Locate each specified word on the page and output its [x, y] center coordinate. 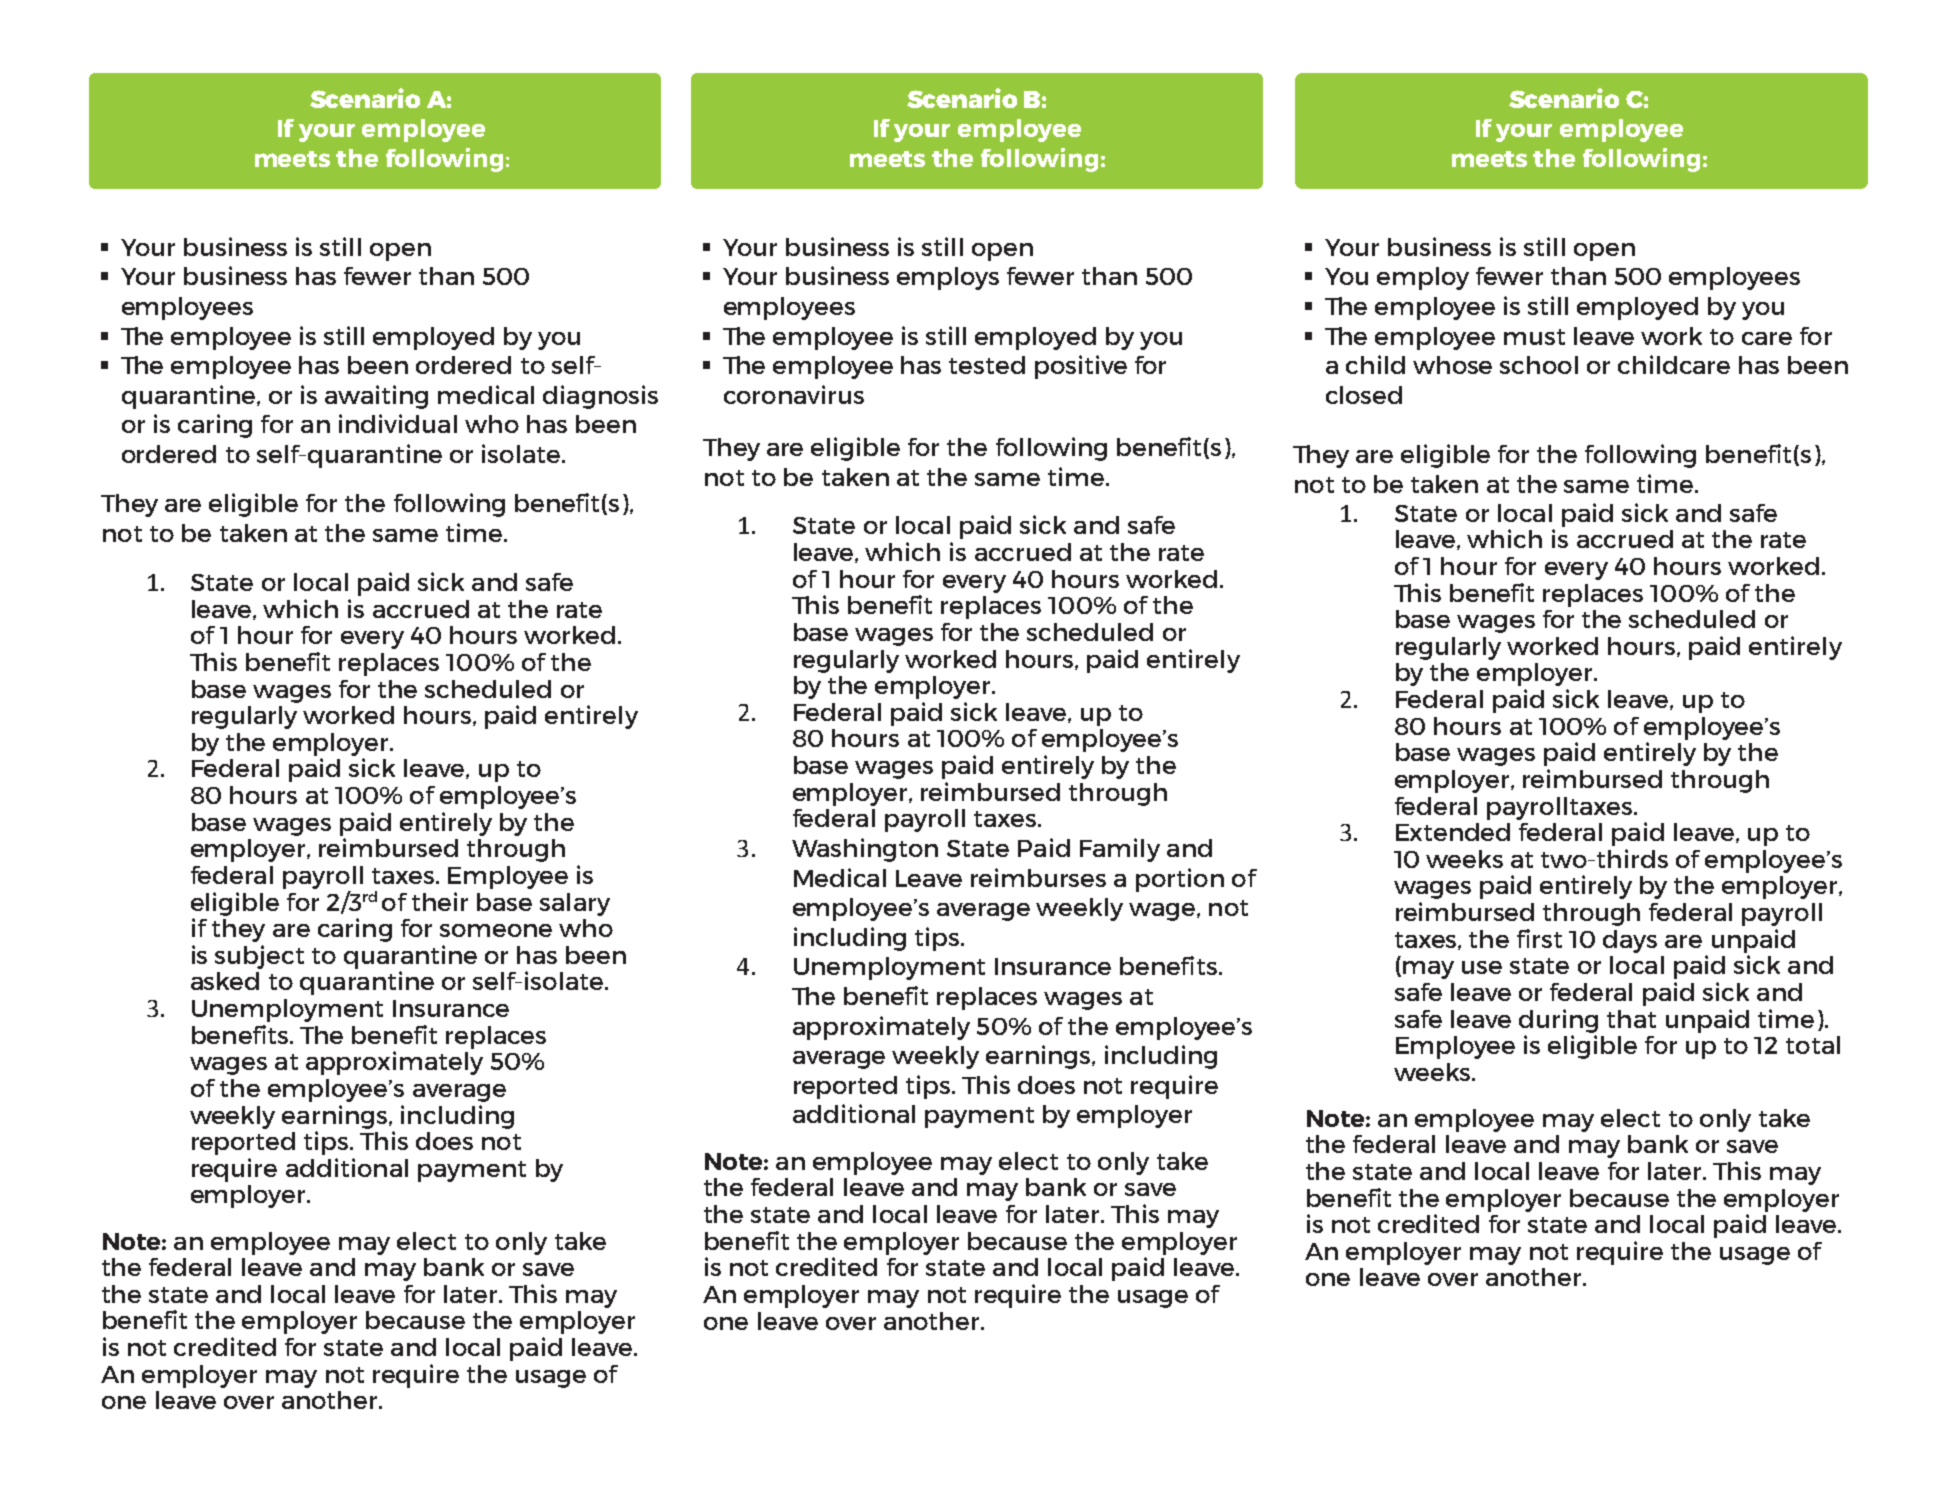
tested [987, 365]
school [1539, 365]
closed [1364, 395]
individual [398, 423]
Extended [1453, 832]
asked [225, 981]
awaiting [376, 397]
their [440, 901]
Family [1120, 850]
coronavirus [794, 394]
